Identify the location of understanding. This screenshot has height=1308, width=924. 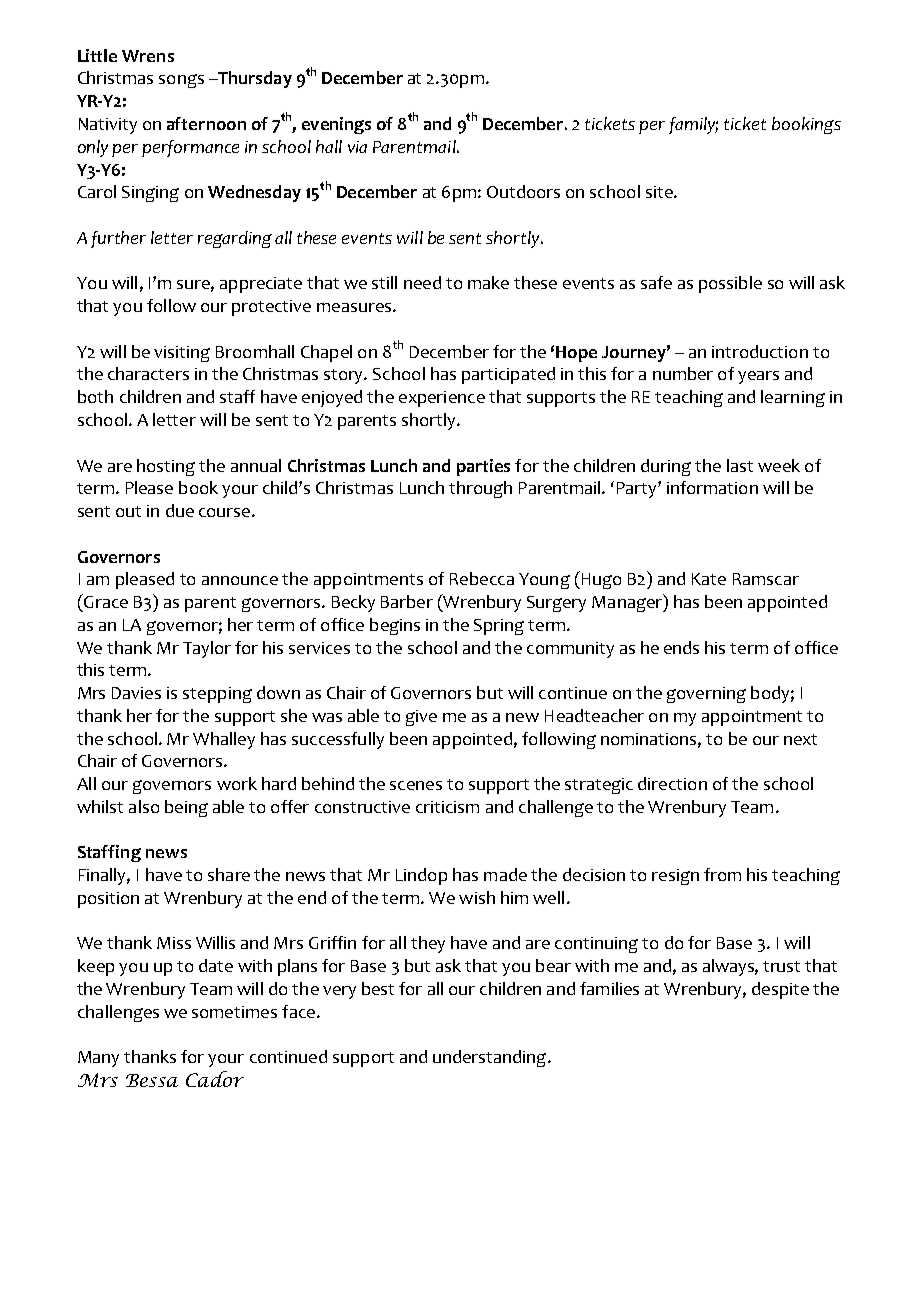
(491, 1058).
